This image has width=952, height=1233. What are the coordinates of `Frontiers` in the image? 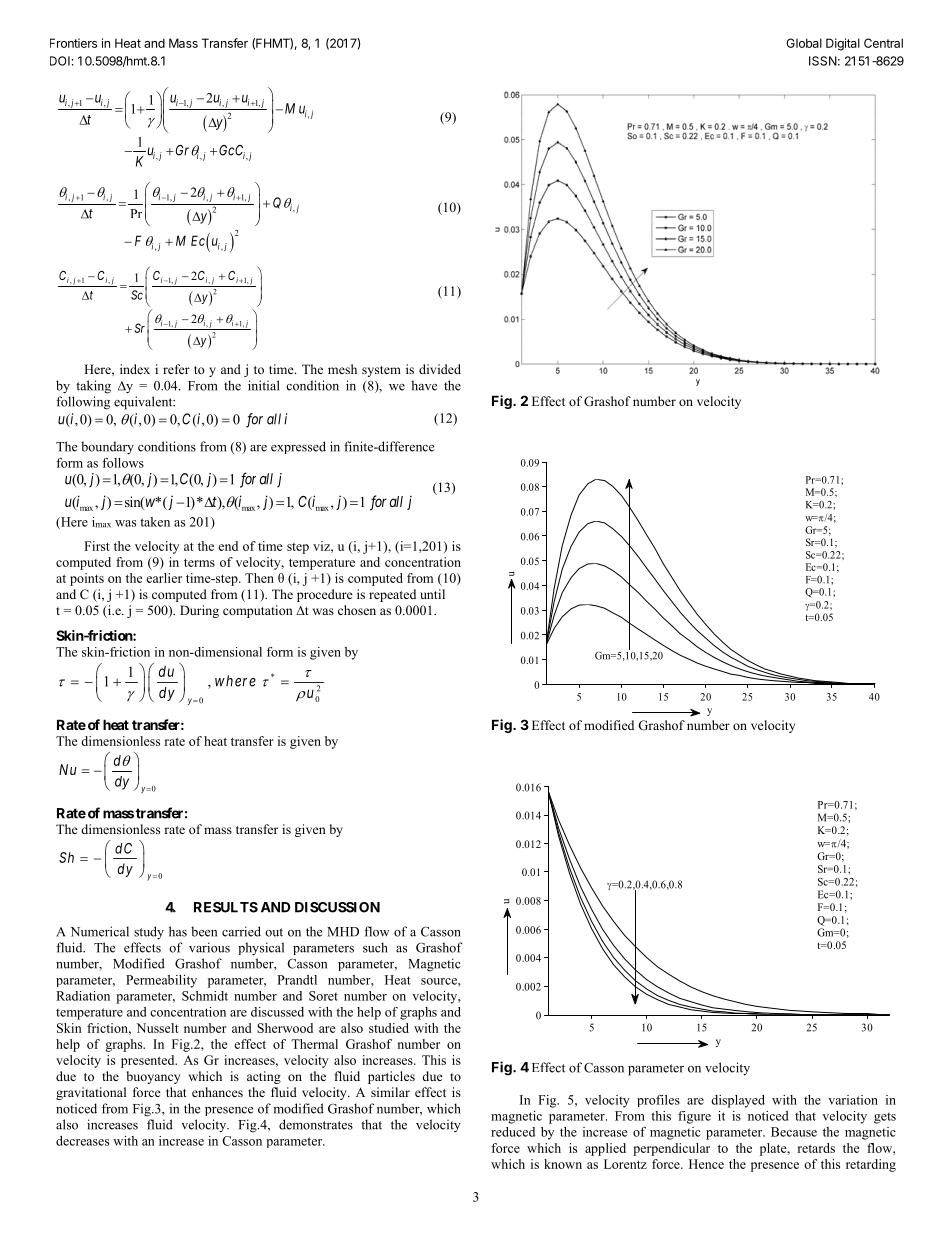 It's located at (73, 43).
